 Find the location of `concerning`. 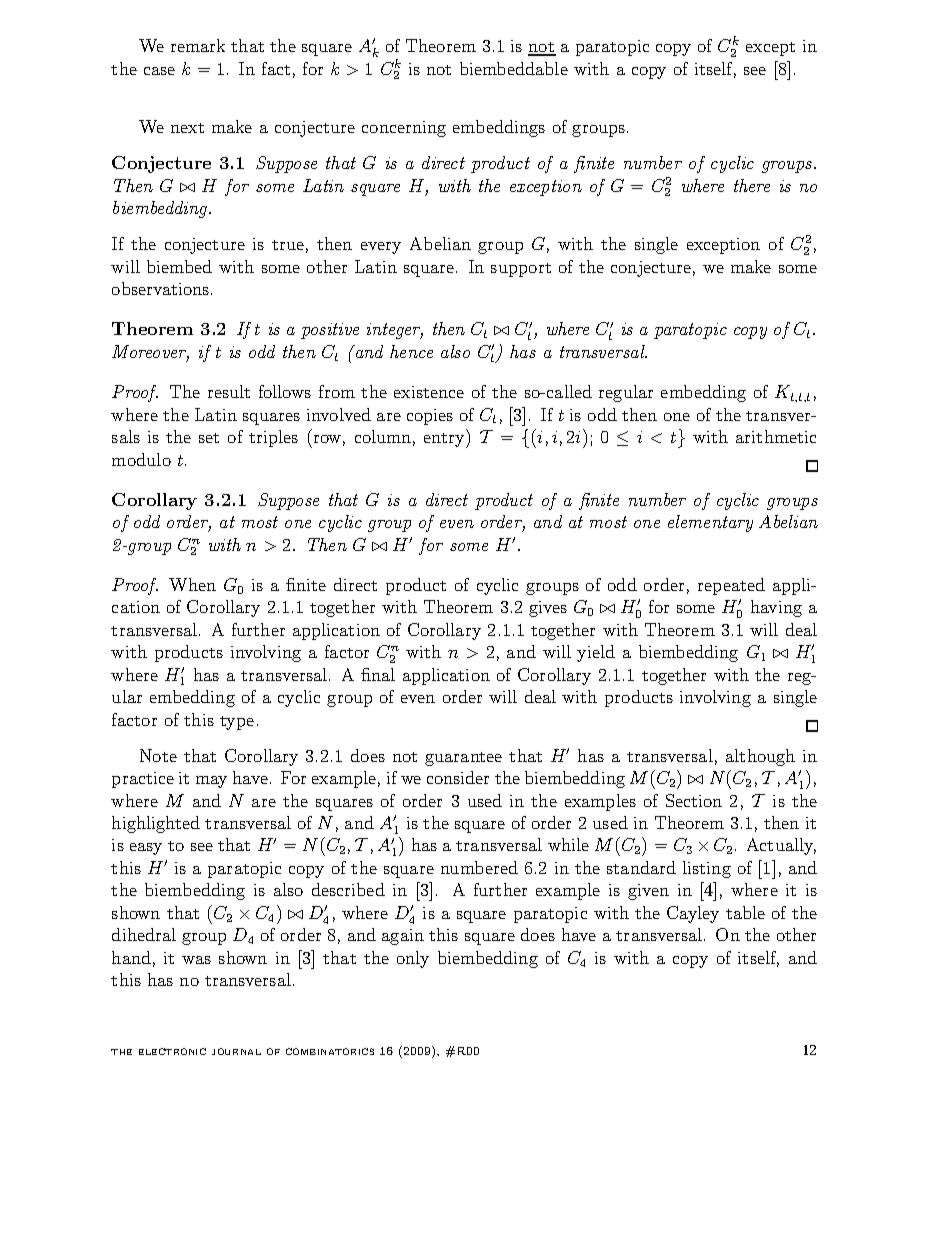

concerning is located at coordinates (404, 129).
